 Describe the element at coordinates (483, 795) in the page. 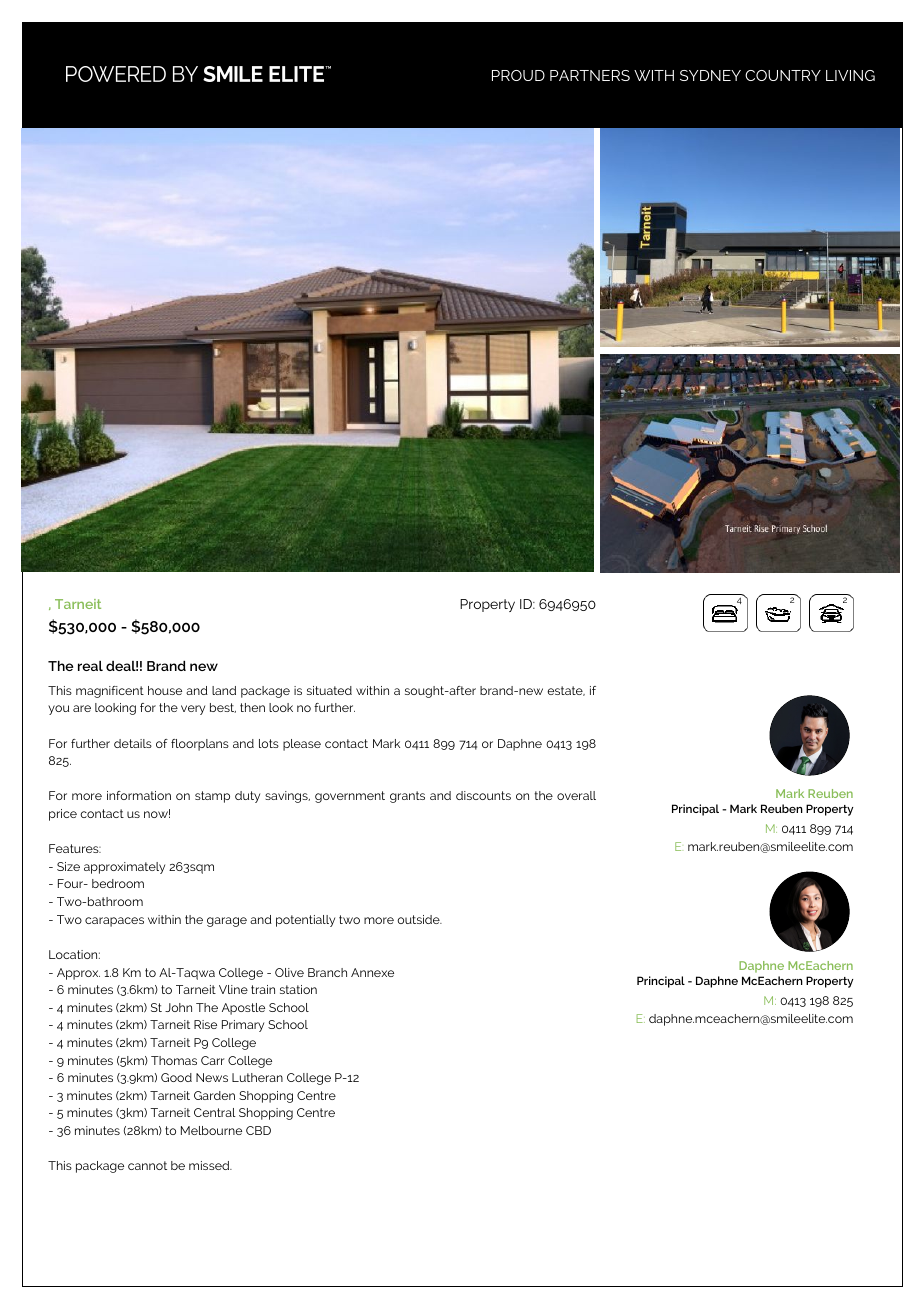

I see `discounts` at that location.
